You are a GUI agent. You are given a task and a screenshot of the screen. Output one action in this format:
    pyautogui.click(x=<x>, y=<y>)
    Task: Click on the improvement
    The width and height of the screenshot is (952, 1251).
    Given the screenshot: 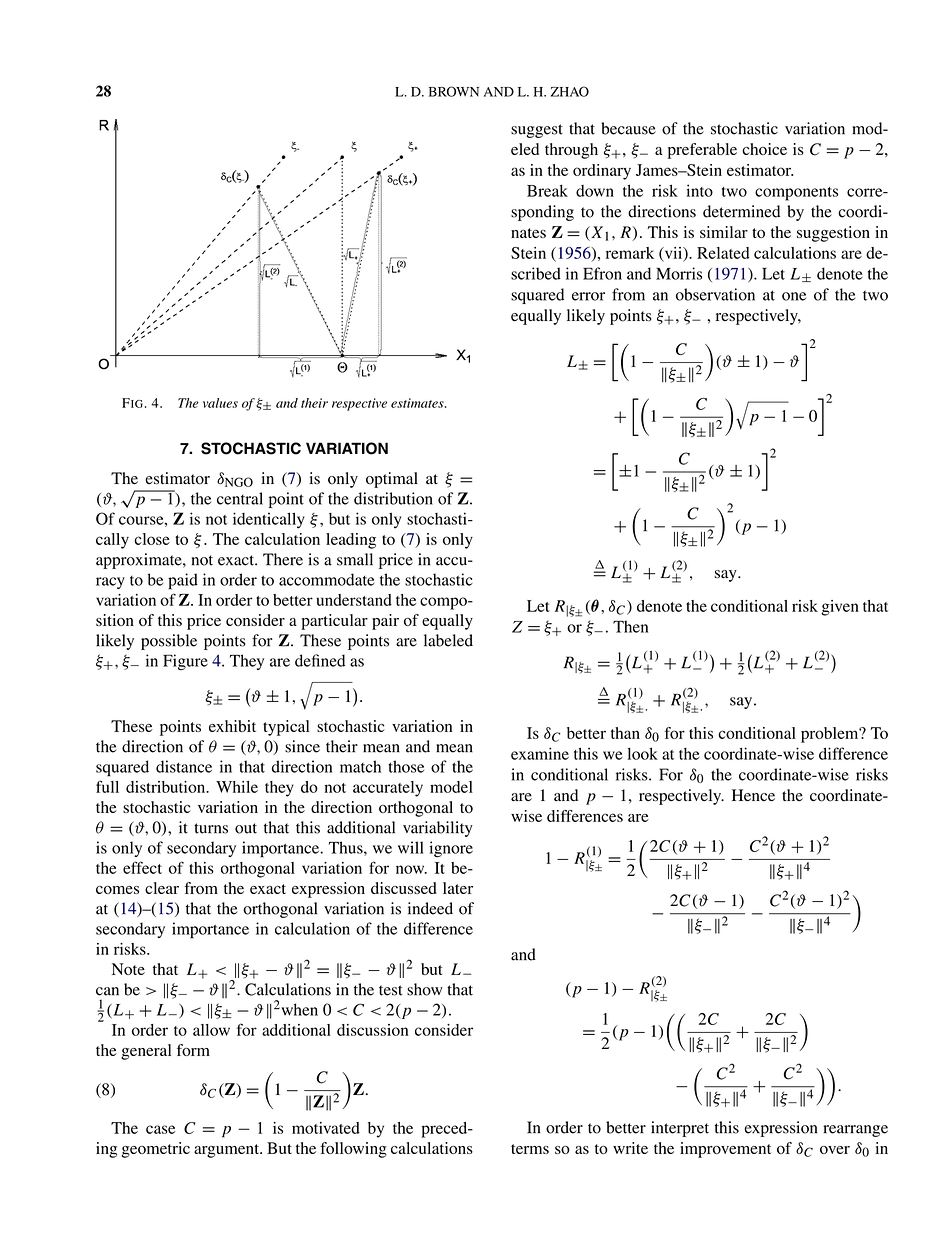 What is the action you would take?
    pyautogui.click(x=725, y=1150)
